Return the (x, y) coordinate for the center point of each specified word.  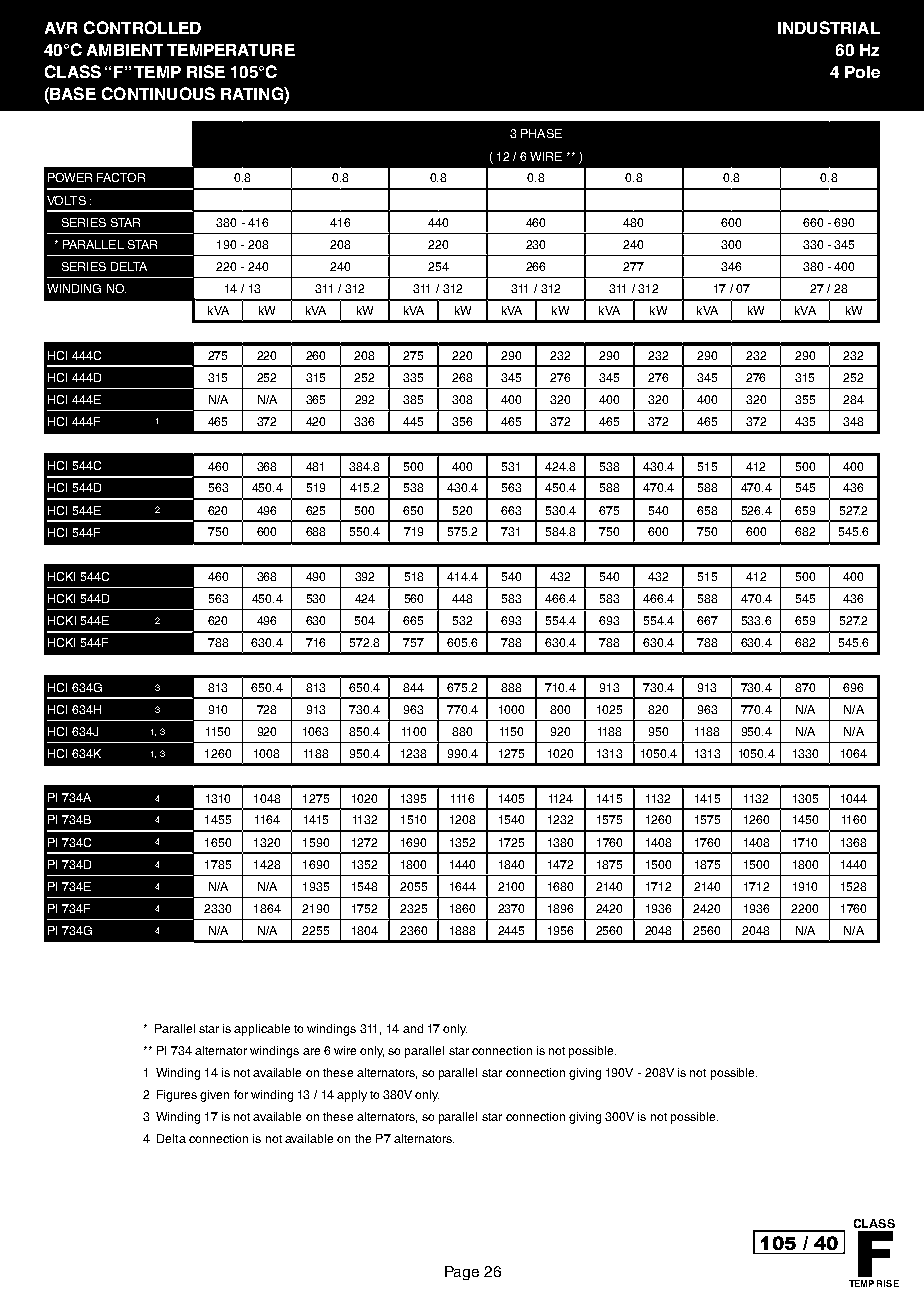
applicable (262, 1030)
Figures (177, 1096)
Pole (862, 72)
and (413, 1028)
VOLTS (66, 200)
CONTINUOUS (158, 93)
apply (352, 1096)
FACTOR (121, 177)
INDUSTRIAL (829, 27)
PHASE (541, 133)
